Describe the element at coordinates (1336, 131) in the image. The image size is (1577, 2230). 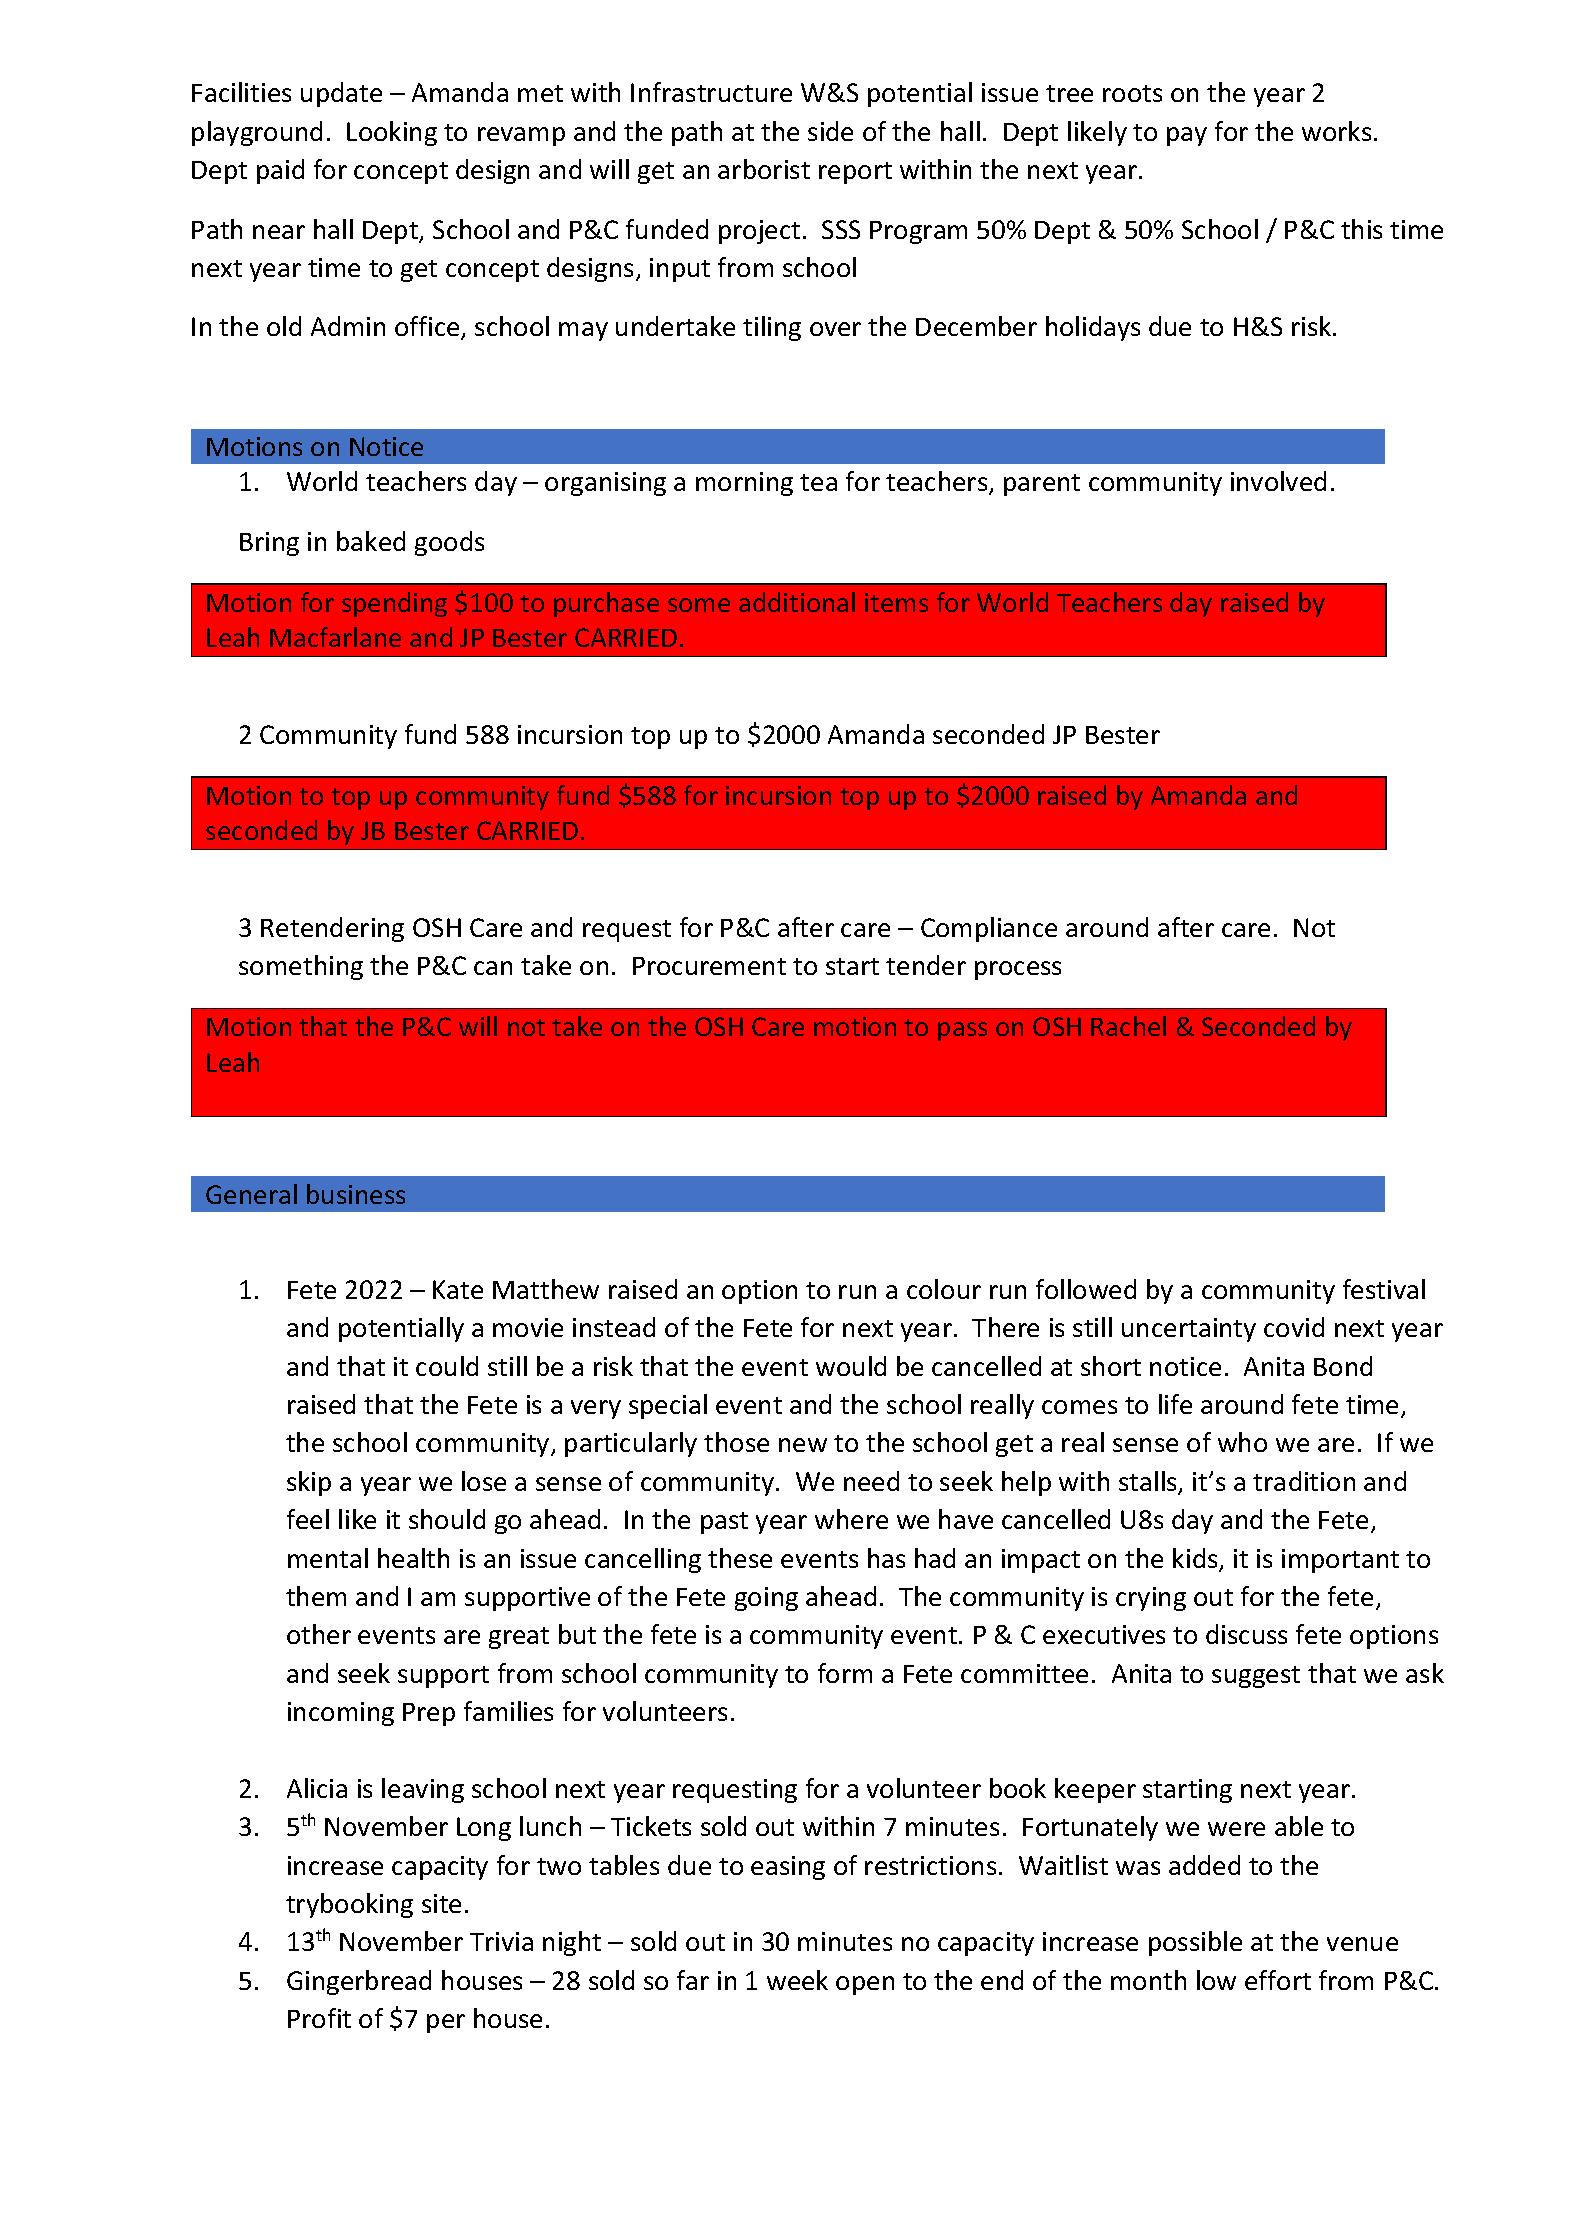
I see `works` at that location.
